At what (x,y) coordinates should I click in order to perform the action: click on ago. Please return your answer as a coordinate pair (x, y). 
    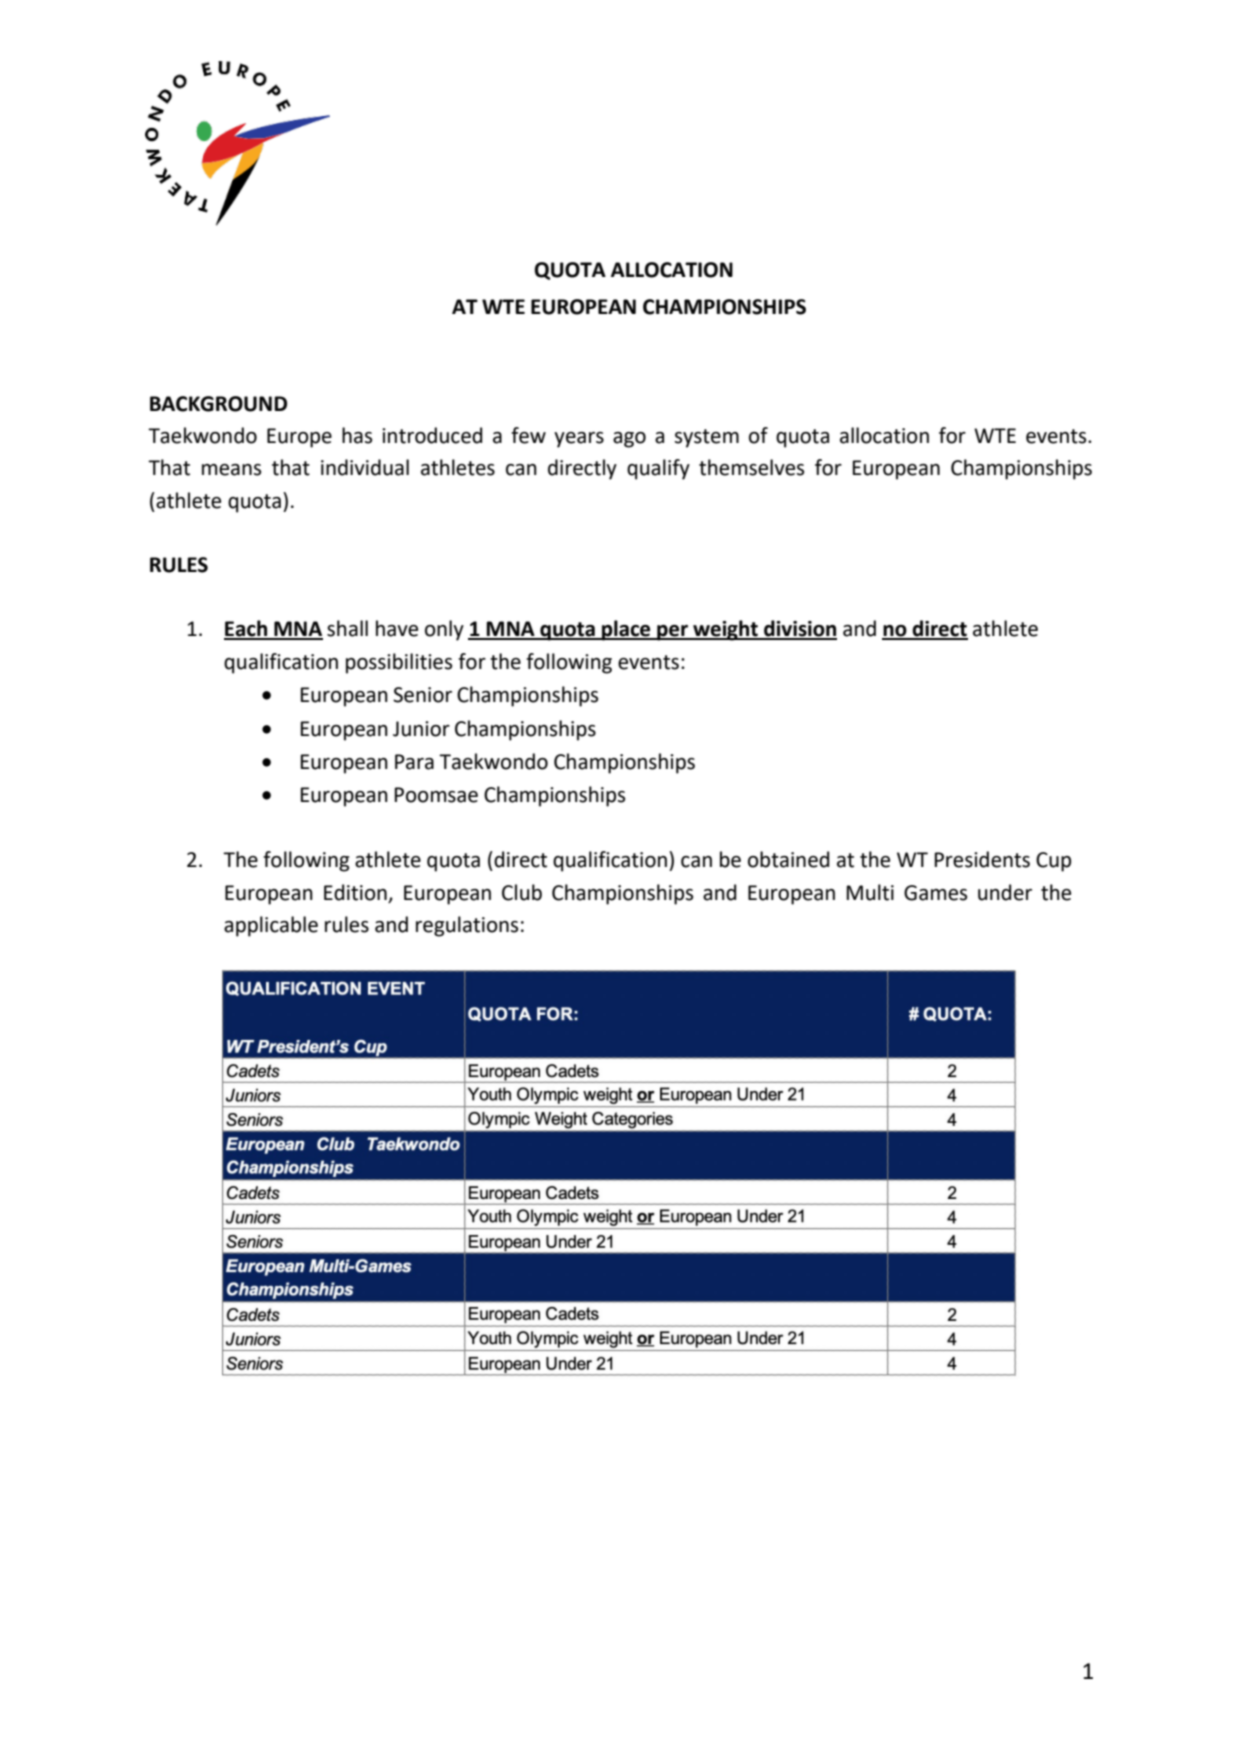
    Looking at the image, I should click on (629, 440).
